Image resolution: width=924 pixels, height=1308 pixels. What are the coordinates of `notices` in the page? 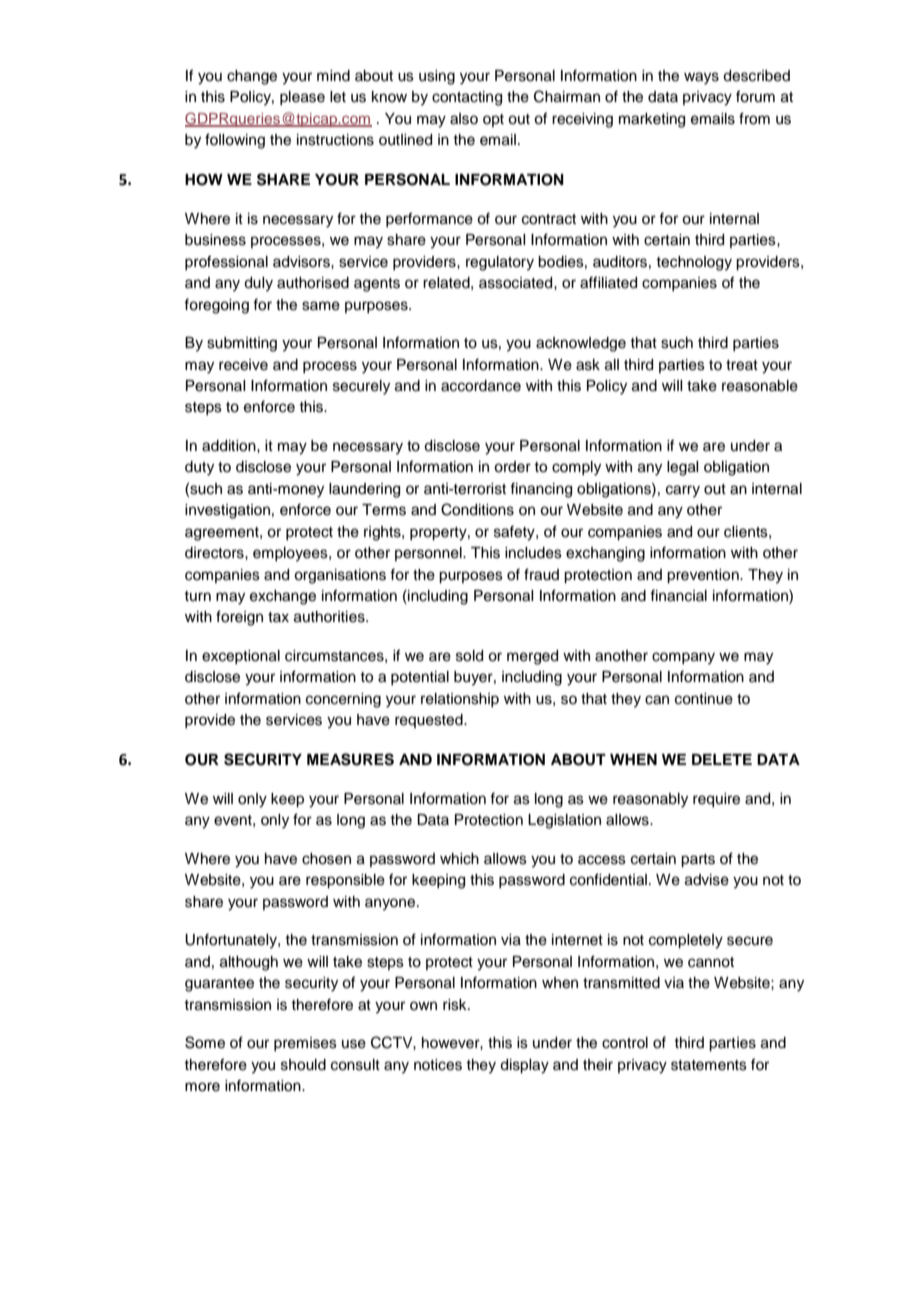 It's located at (438, 1065).
